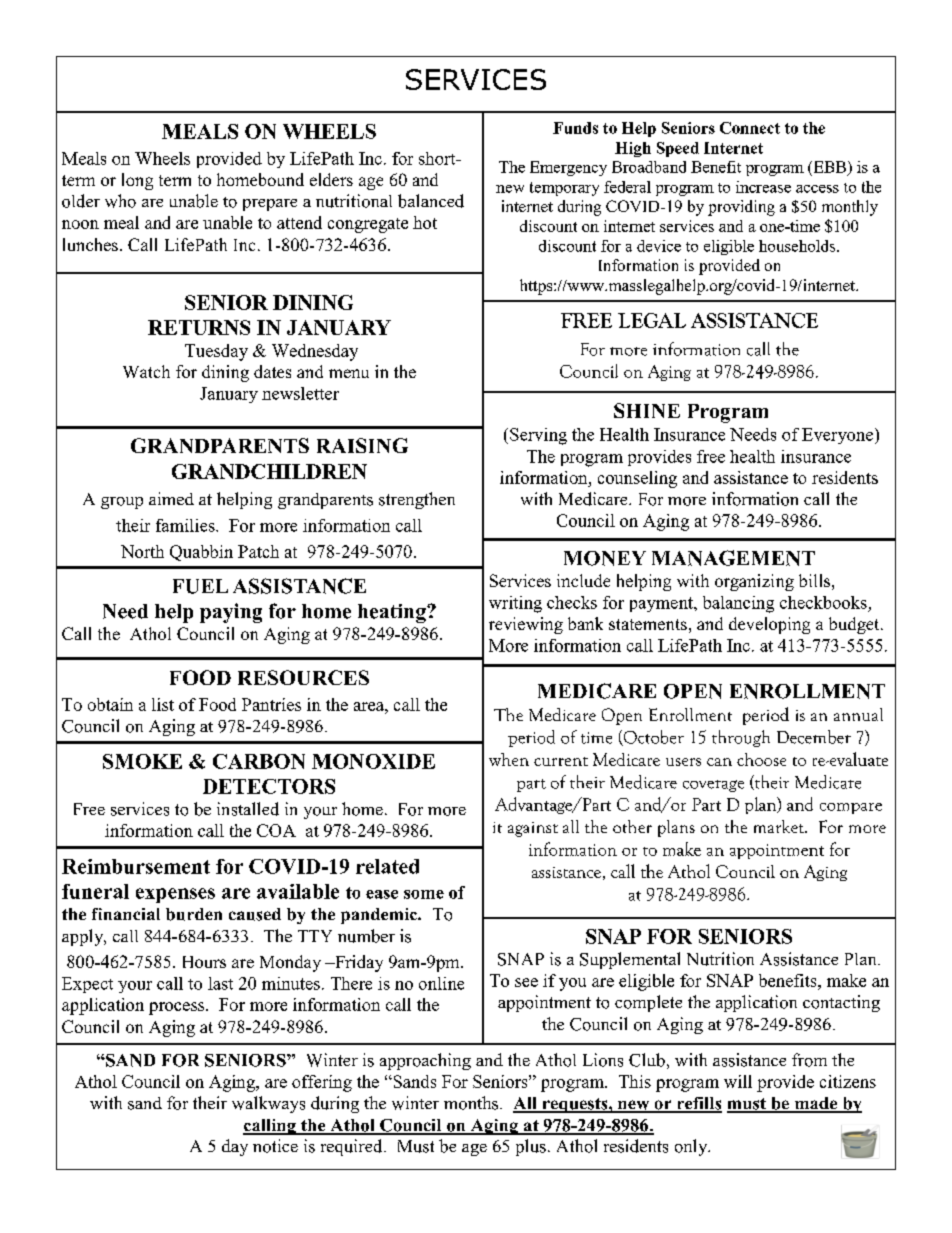 This image has width=952, height=1233. Describe the element at coordinates (769, 625) in the image. I see `developing` at that location.
